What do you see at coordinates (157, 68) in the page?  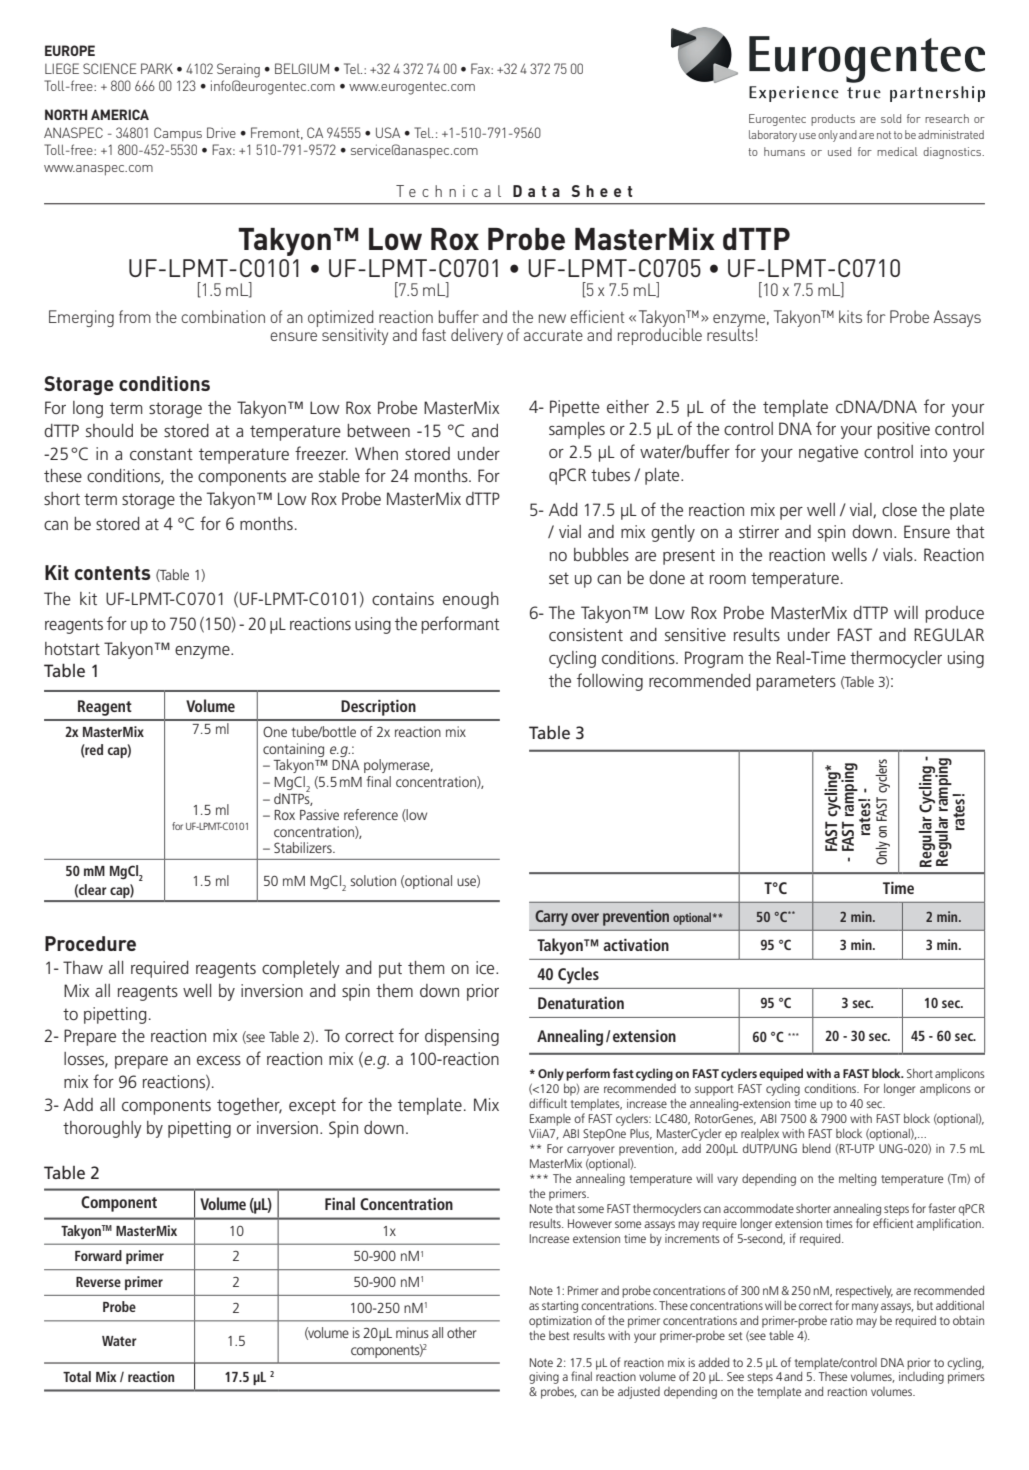 I see `PARK` at bounding box center [157, 68].
